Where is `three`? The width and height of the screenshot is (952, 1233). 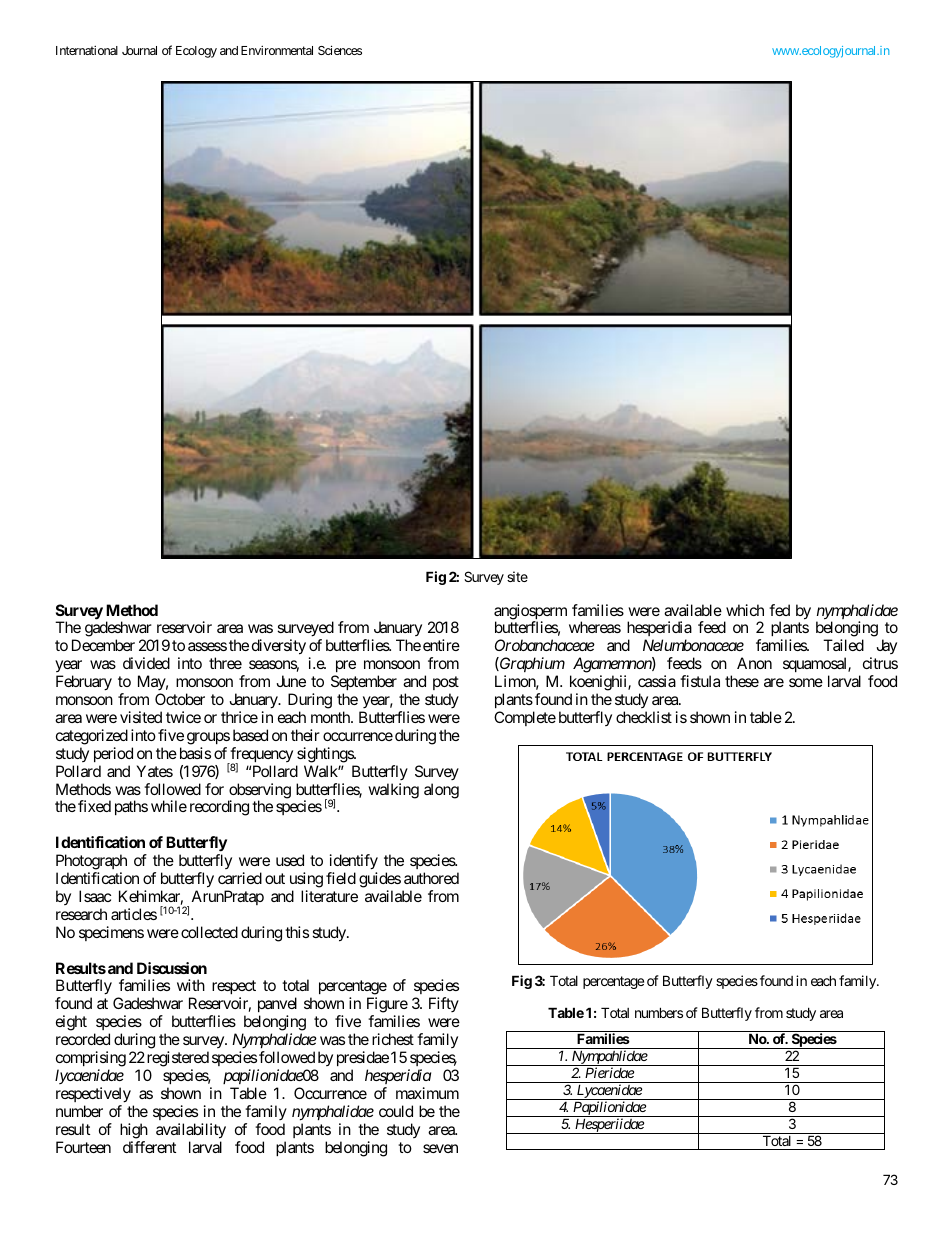
three is located at coordinates (225, 663).
